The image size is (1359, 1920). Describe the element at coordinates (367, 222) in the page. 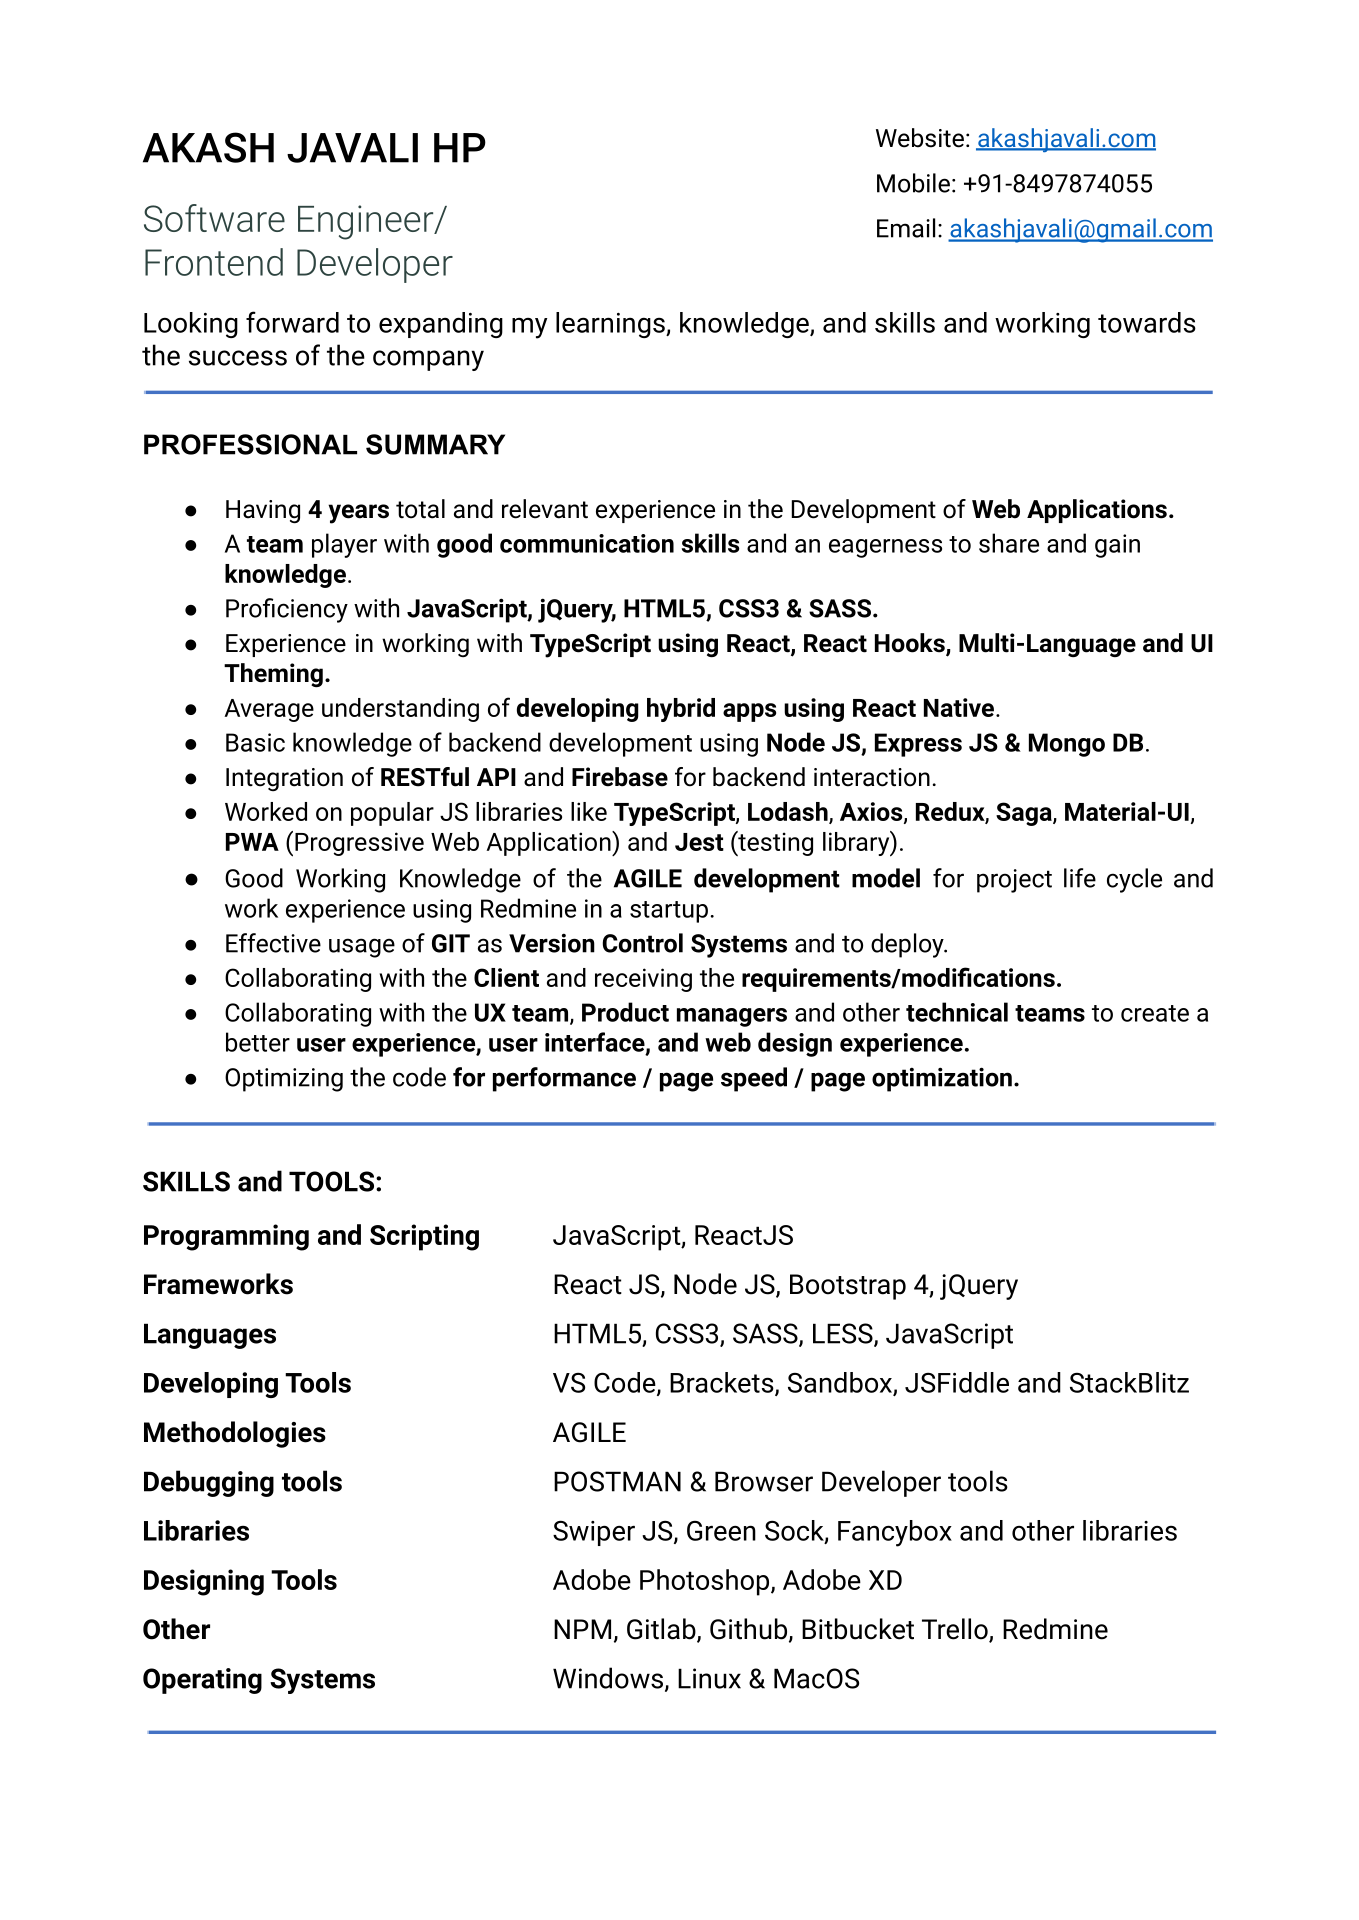

I see `Engineer` at that location.
